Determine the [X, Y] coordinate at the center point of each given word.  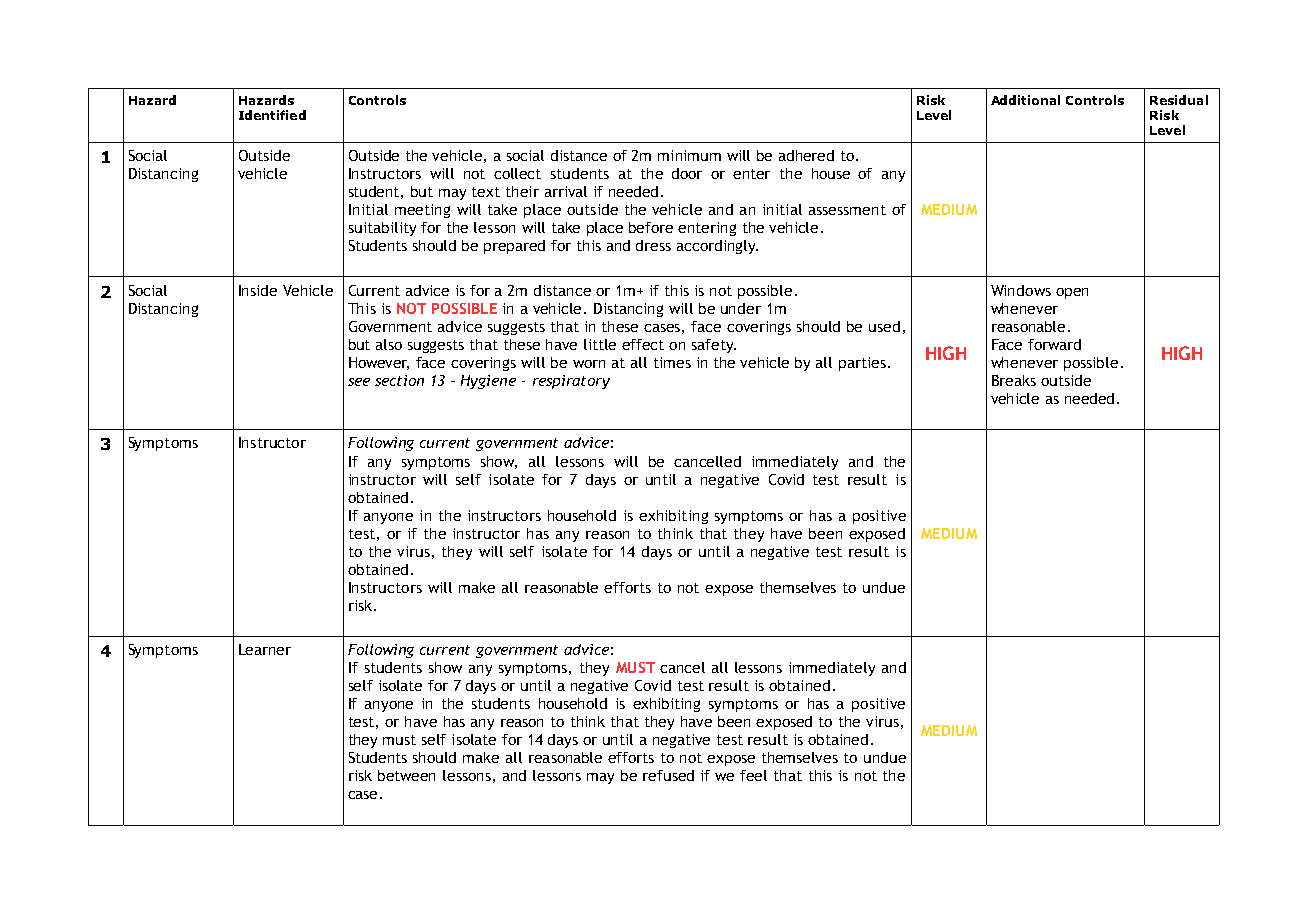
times [672, 362]
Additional [1025, 100]
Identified [272, 115]
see [359, 382]
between [406, 775]
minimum [689, 155]
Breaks [1014, 380]
